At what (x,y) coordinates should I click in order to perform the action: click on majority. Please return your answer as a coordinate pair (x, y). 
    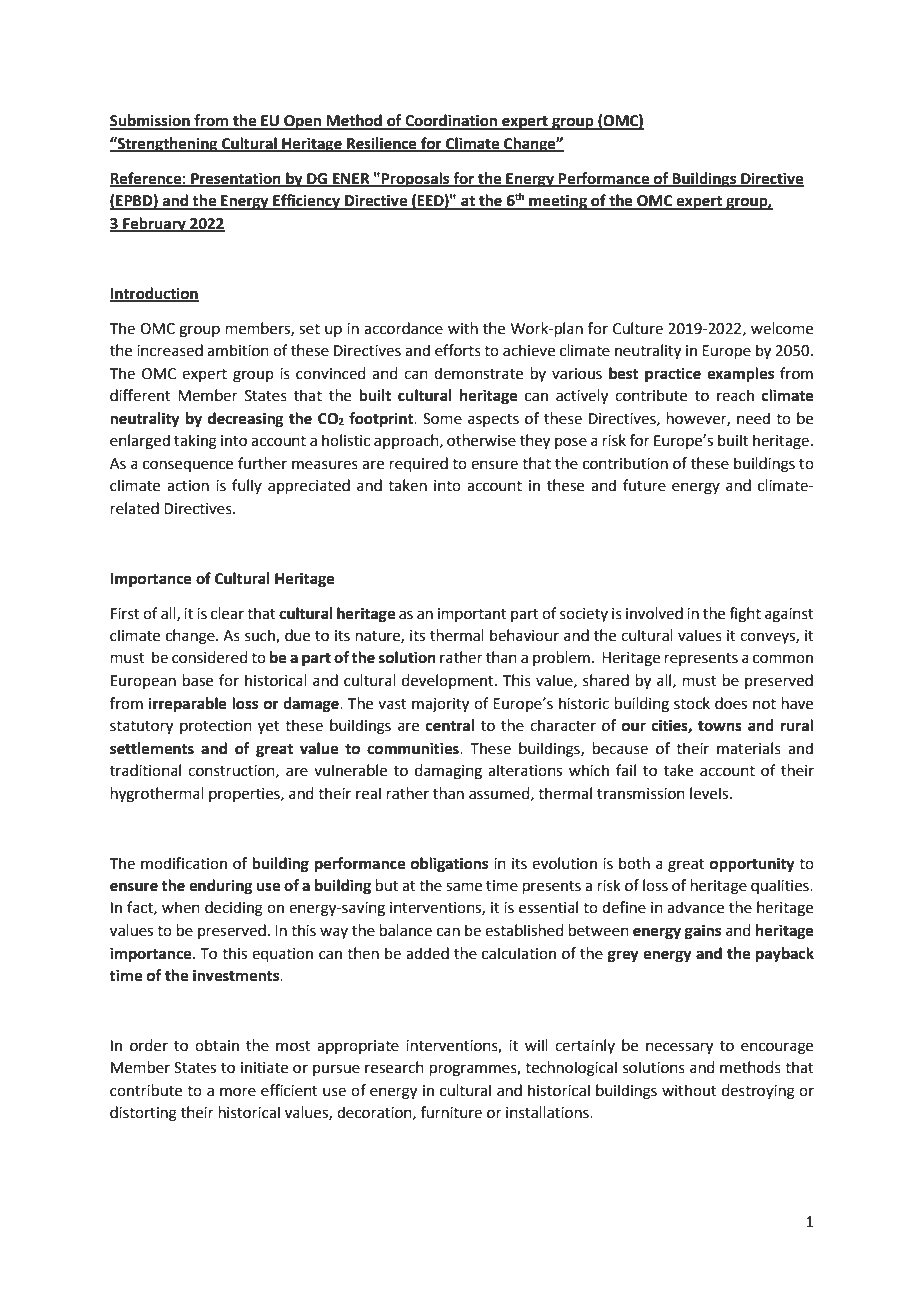
    Looking at the image, I should click on (440, 705).
